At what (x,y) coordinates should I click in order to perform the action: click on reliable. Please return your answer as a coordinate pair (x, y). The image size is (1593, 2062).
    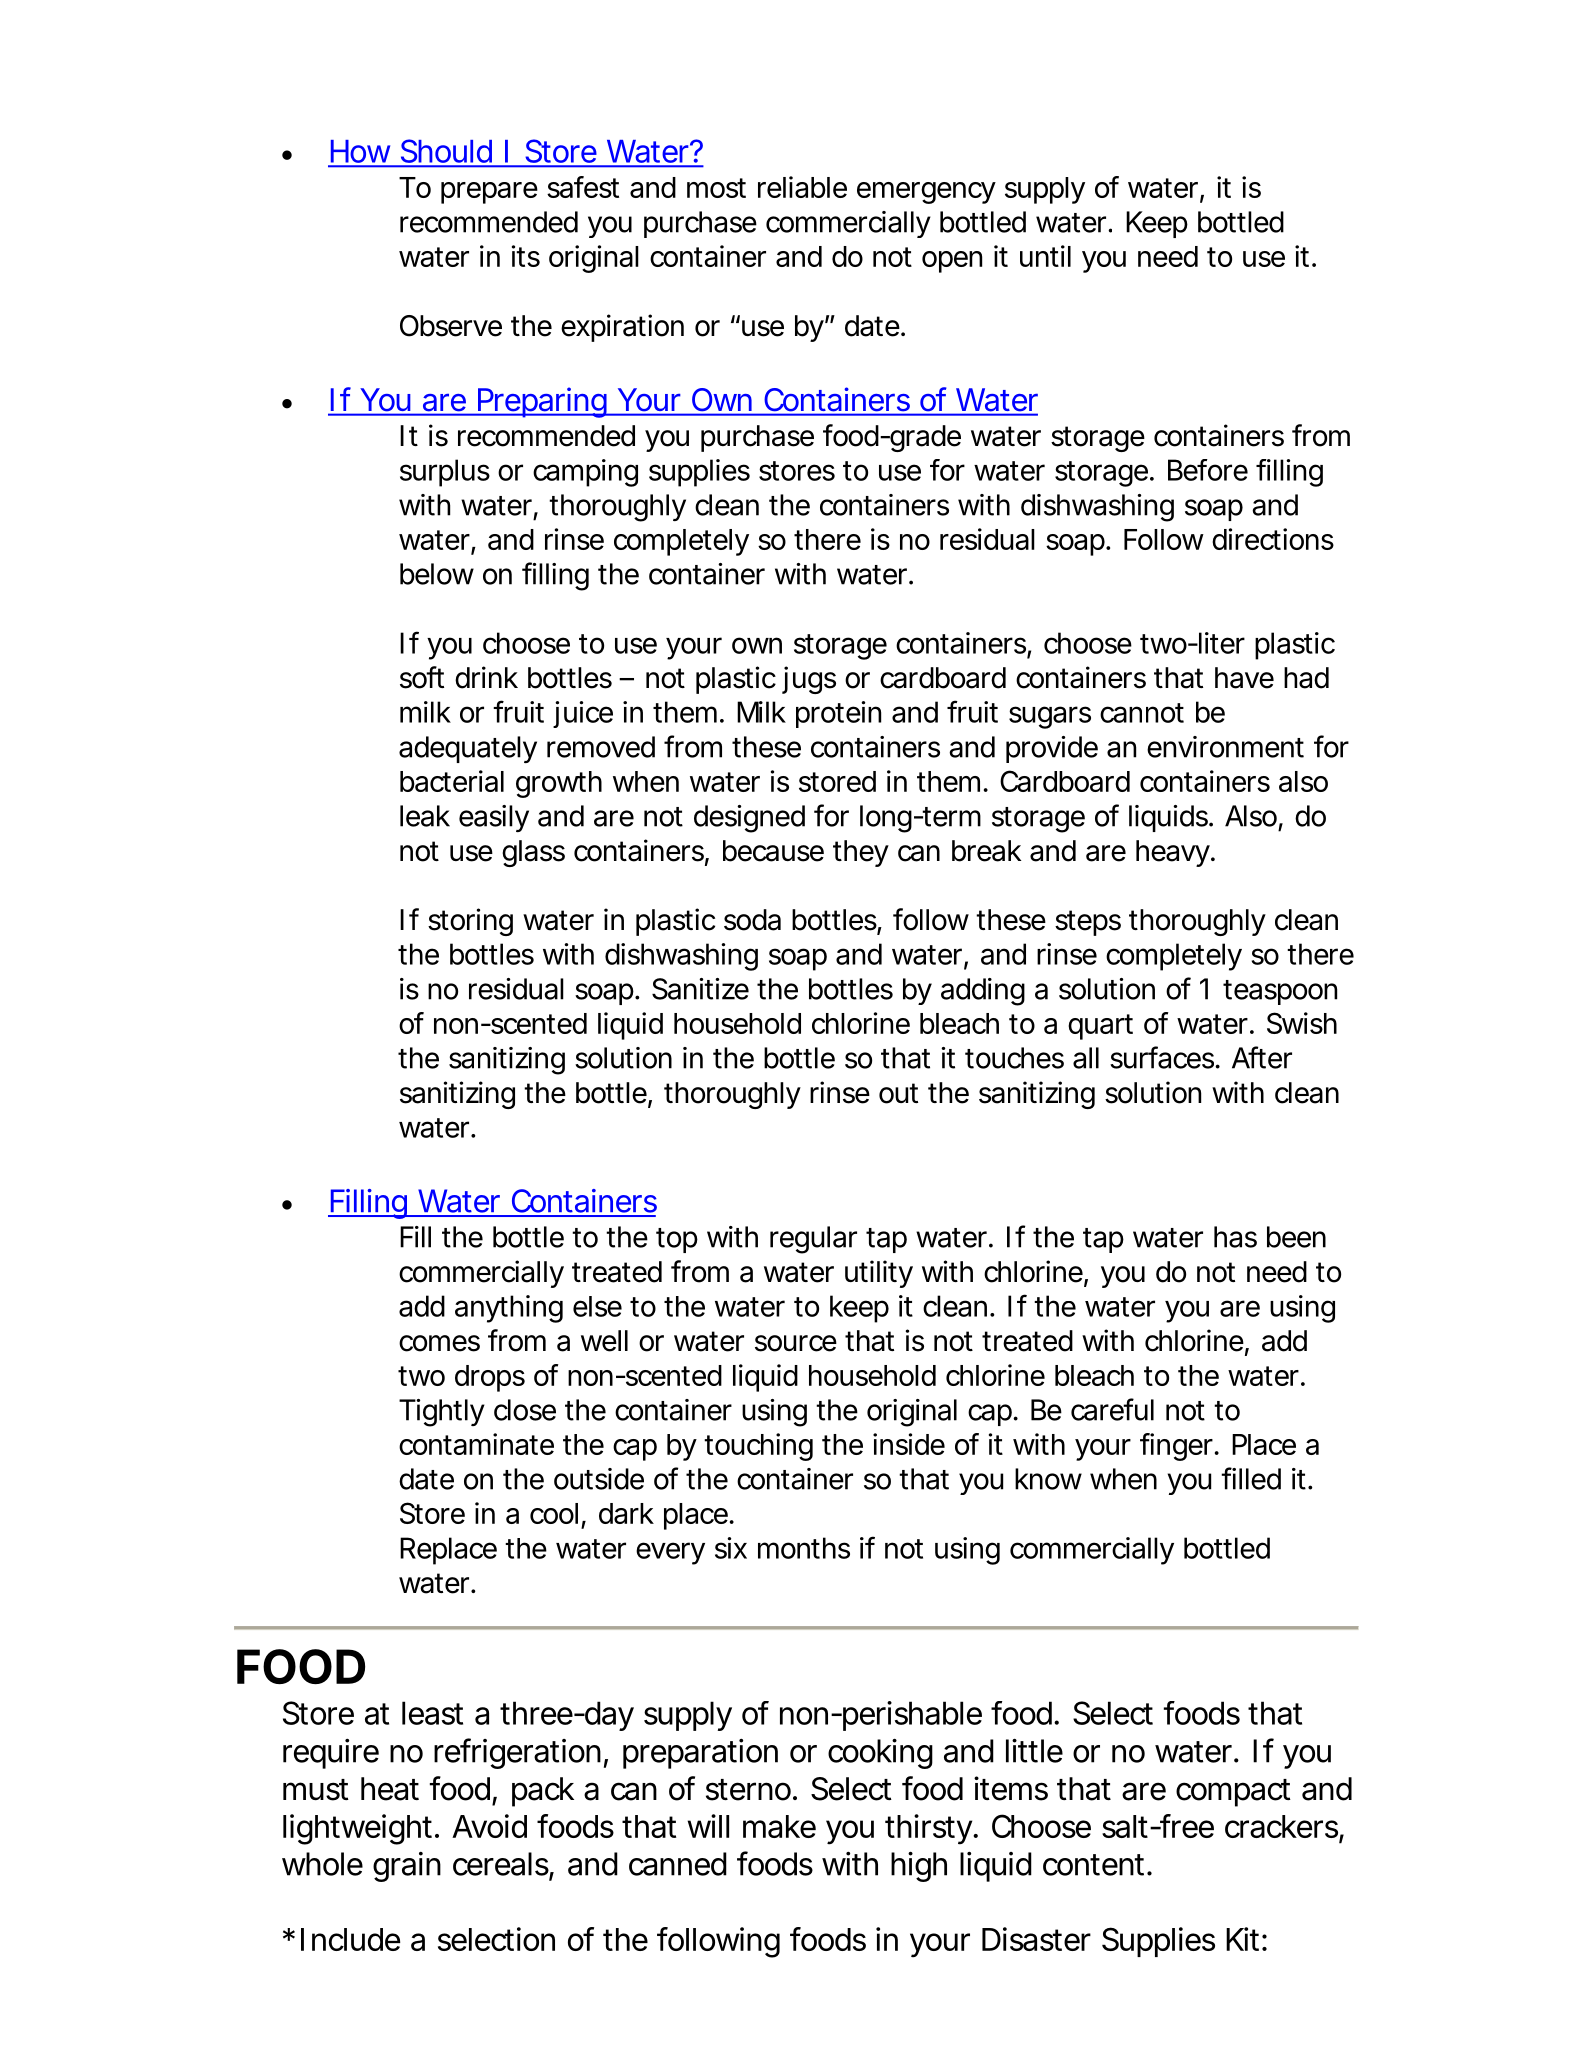
    Looking at the image, I should click on (802, 187).
